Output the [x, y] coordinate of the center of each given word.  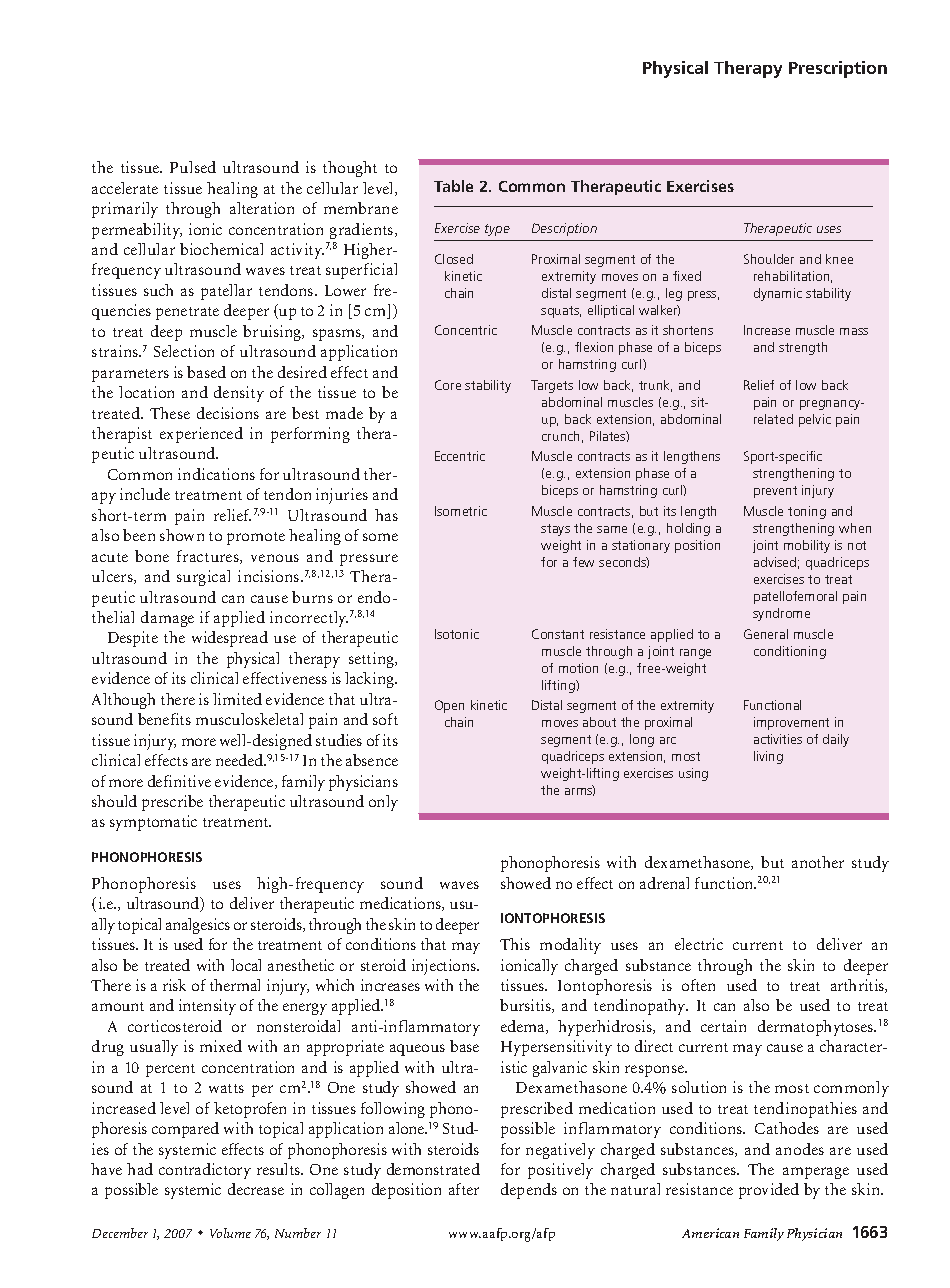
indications [216, 474]
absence [372, 760]
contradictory [205, 1171]
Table [453, 186]
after [464, 1189]
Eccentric [460, 456]
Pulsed [193, 167]
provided [769, 1191]
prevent [775, 492]
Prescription [838, 69]
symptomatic [153, 823]
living [768, 757]
